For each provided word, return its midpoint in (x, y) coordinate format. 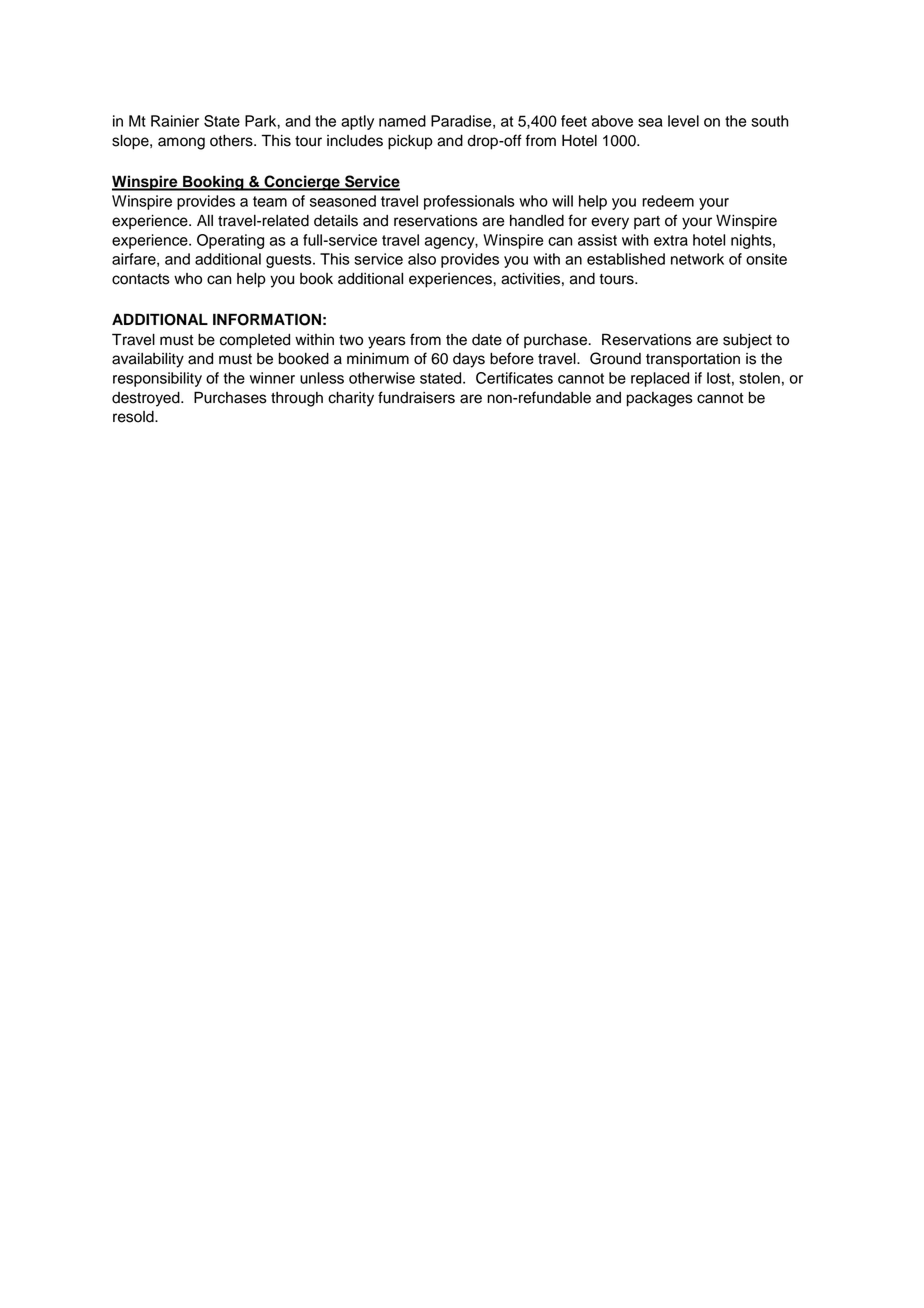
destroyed (147, 399)
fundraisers (416, 397)
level (683, 121)
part (647, 223)
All (205, 220)
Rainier (175, 121)
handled (537, 221)
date (487, 340)
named (402, 121)
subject (747, 341)
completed (255, 341)
